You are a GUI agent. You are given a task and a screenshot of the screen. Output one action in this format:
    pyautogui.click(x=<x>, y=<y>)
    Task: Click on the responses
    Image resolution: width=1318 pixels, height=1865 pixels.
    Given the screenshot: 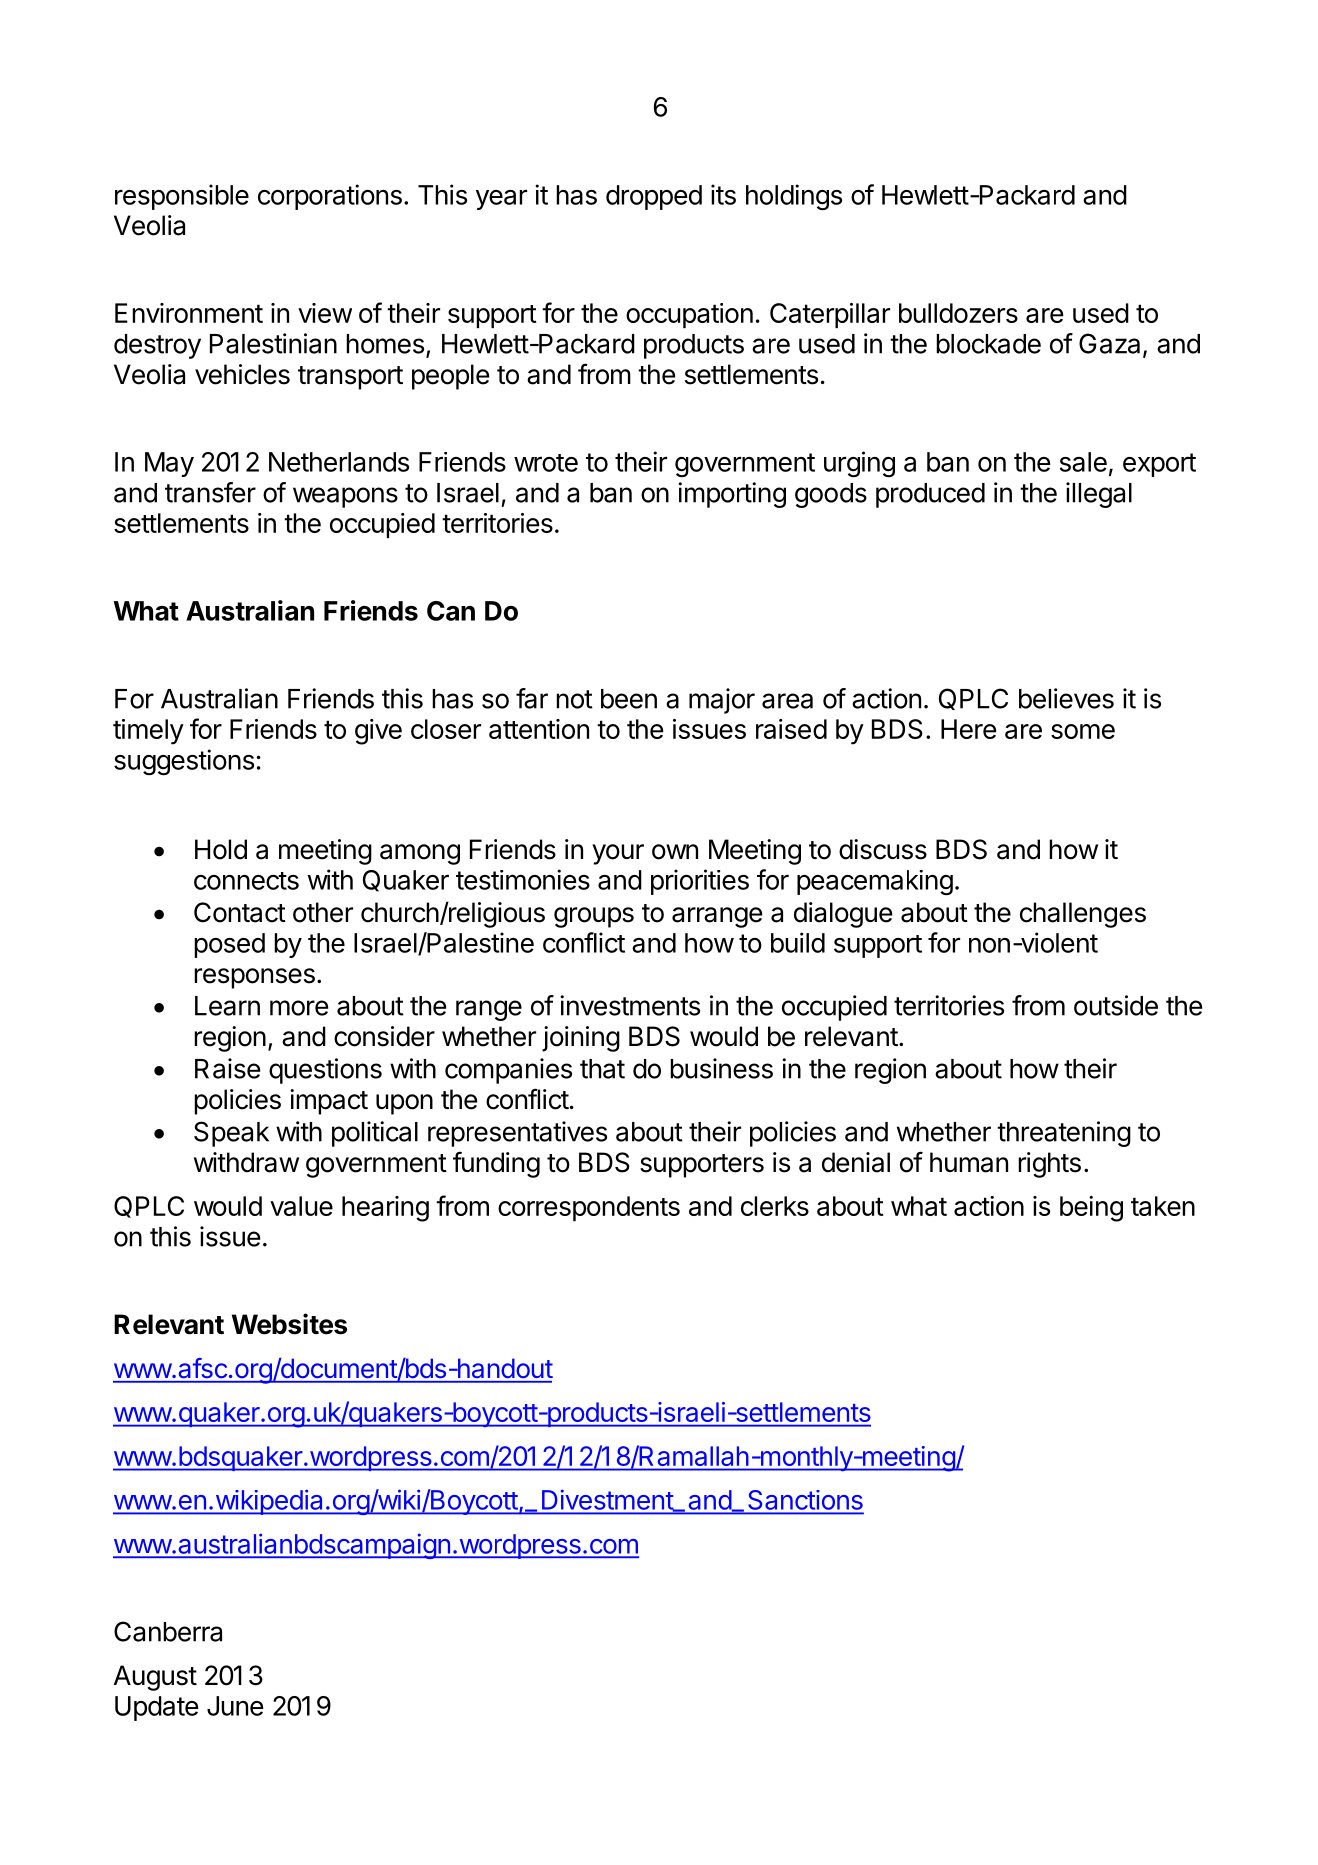 What is the action you would take?
    pyautogui.click(x=254, y=978)
